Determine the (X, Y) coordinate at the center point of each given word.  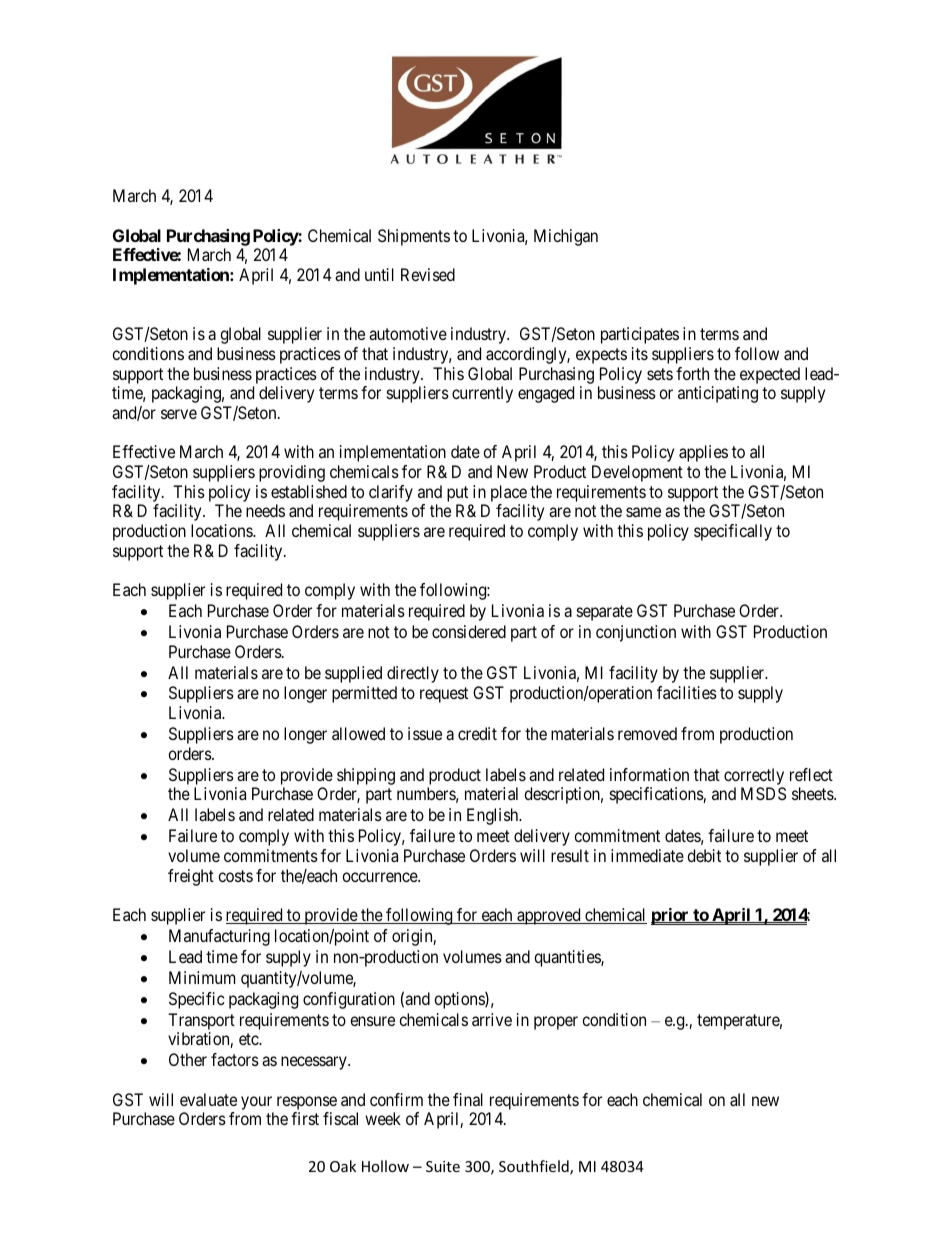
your (256, 1103)
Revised (428, 274)
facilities (687, 692)
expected (770, 375)
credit (477, 733)
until (379, 274)
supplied (353, 674)
